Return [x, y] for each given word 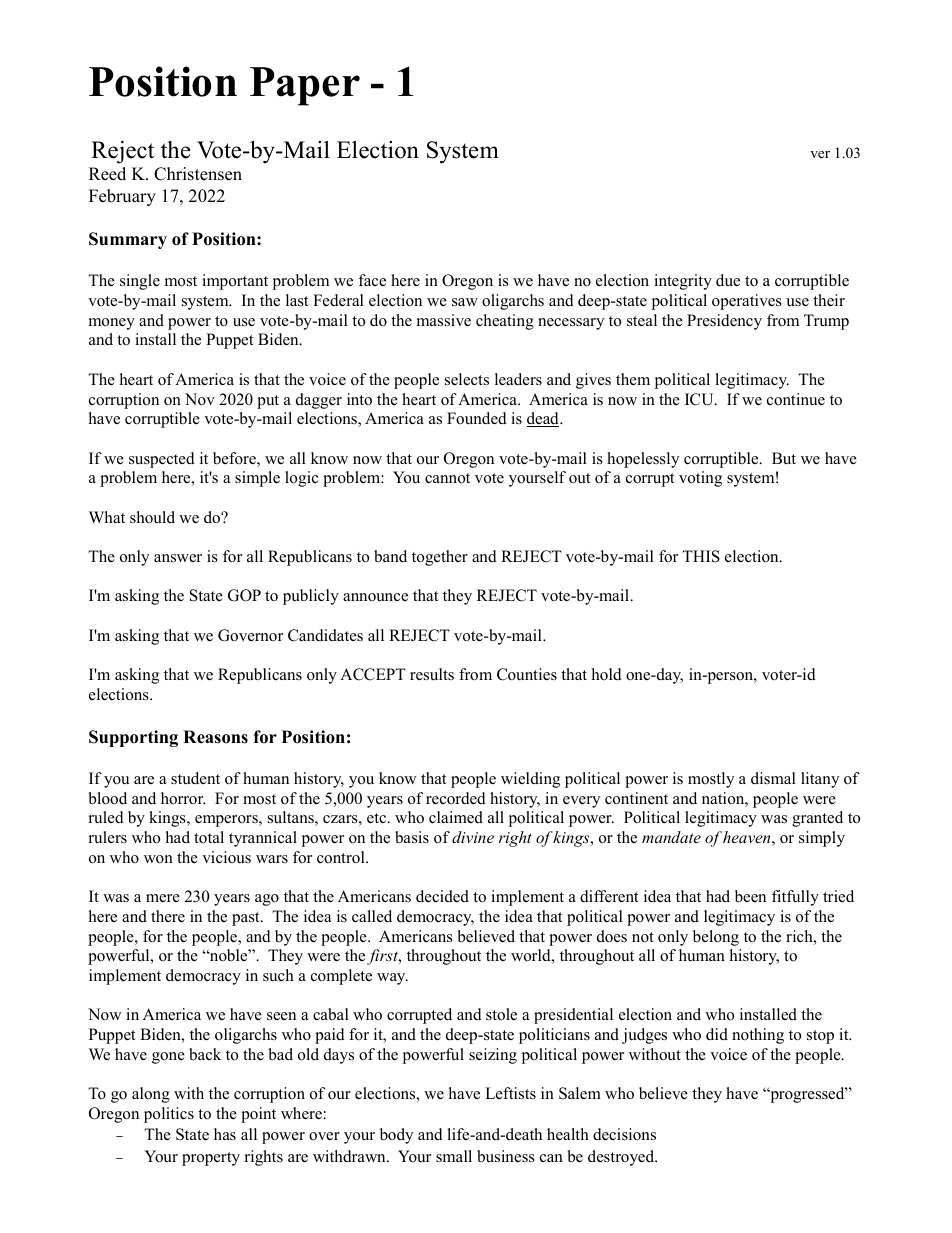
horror [183, 798]
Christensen [198, 174]
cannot [447, 478]
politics [169, 1115]
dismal [773, 778]
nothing [758, 1036]
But [784, 458]
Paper [305, 86]
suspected [162, 460]
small [454, 1156]
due [728, 280]
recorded [456, 798]
